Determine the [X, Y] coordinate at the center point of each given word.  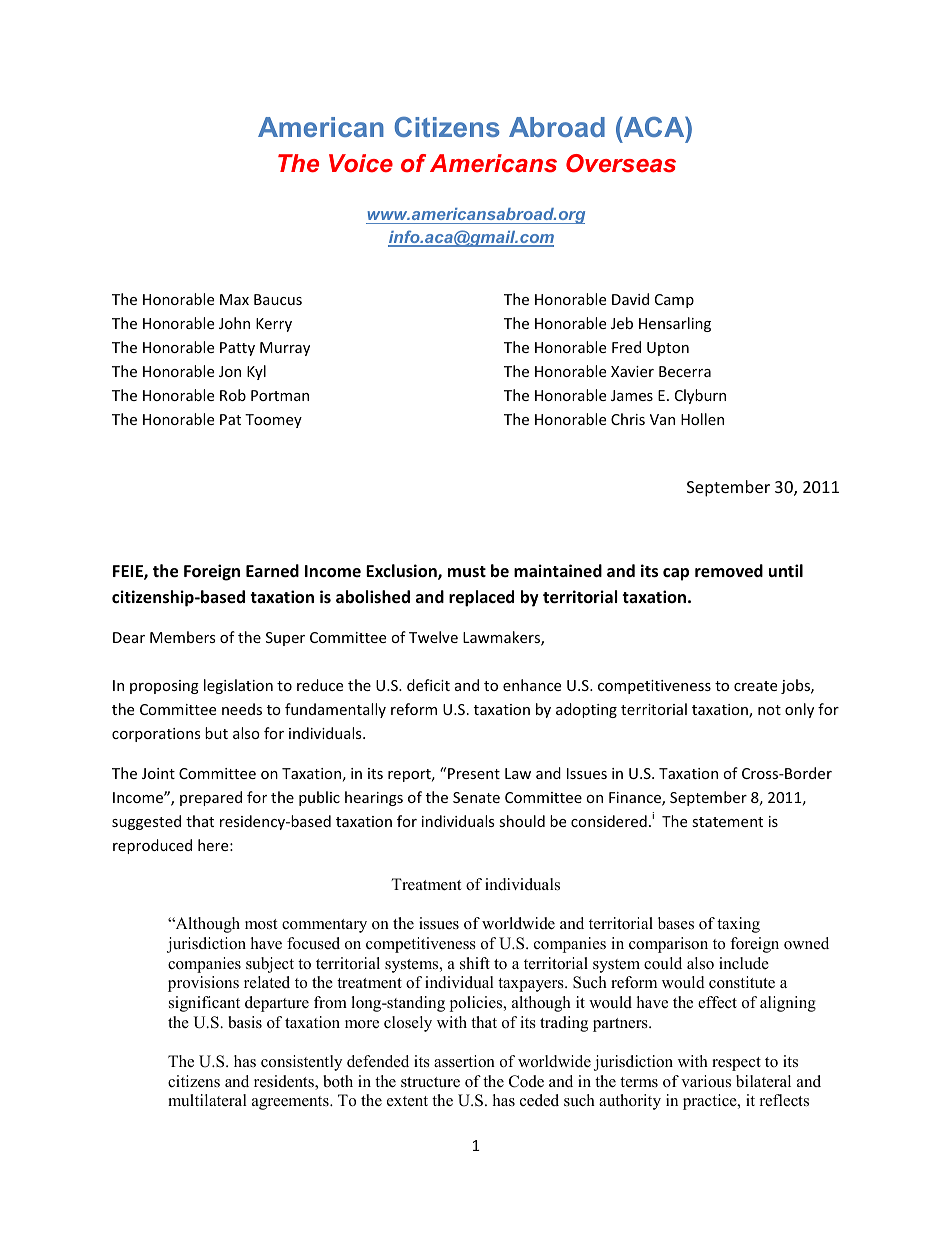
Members [182, 637]
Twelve [433, 637]
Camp [674, 301]
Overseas [621, 163]
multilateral [207, 1100]
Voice [361, 163]
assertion [464, 1061]
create [755, 686]
